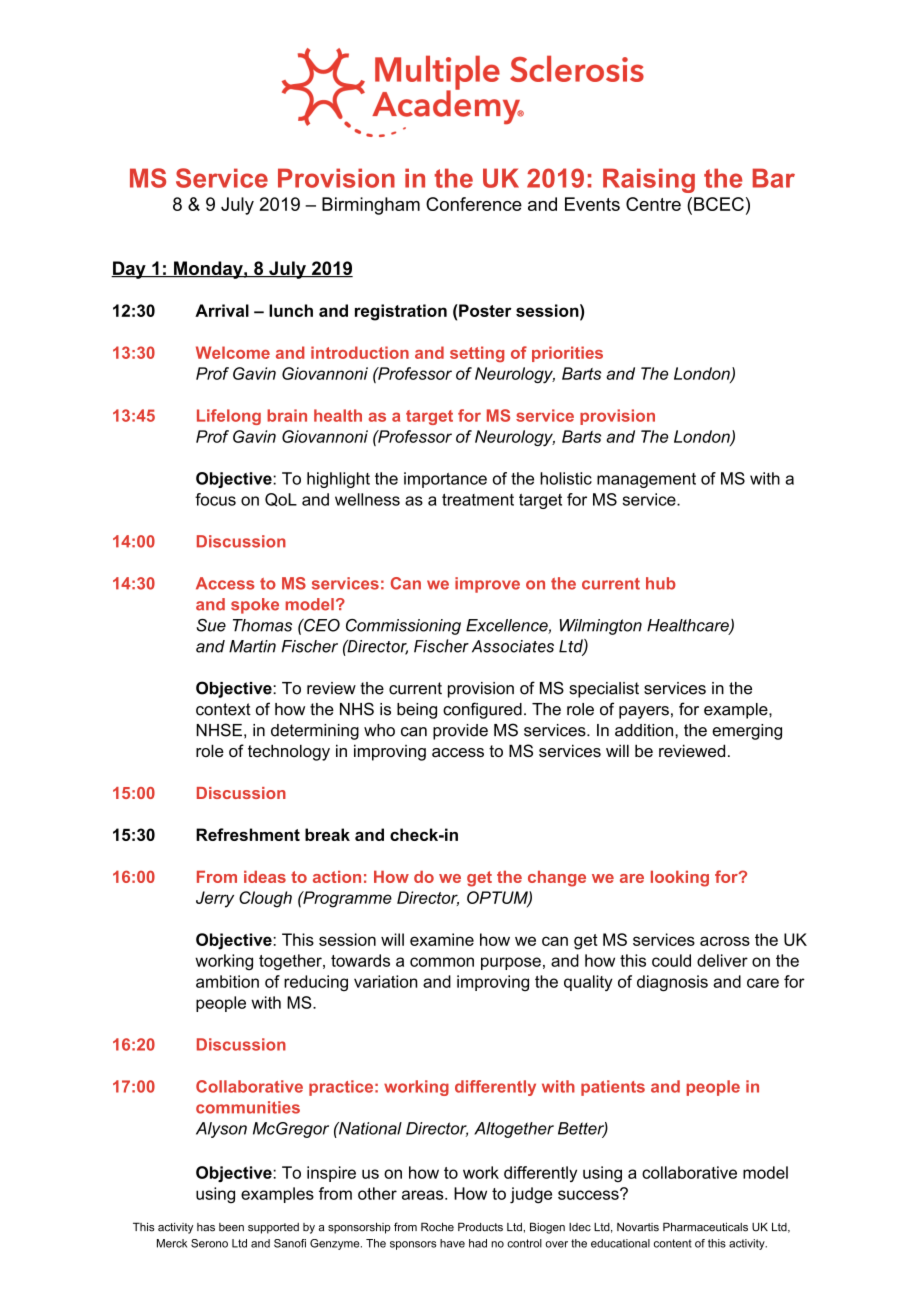  What do you see at coordinates (653, 204) in the image?
I see `Centre` at bounding box center [653, 204].
